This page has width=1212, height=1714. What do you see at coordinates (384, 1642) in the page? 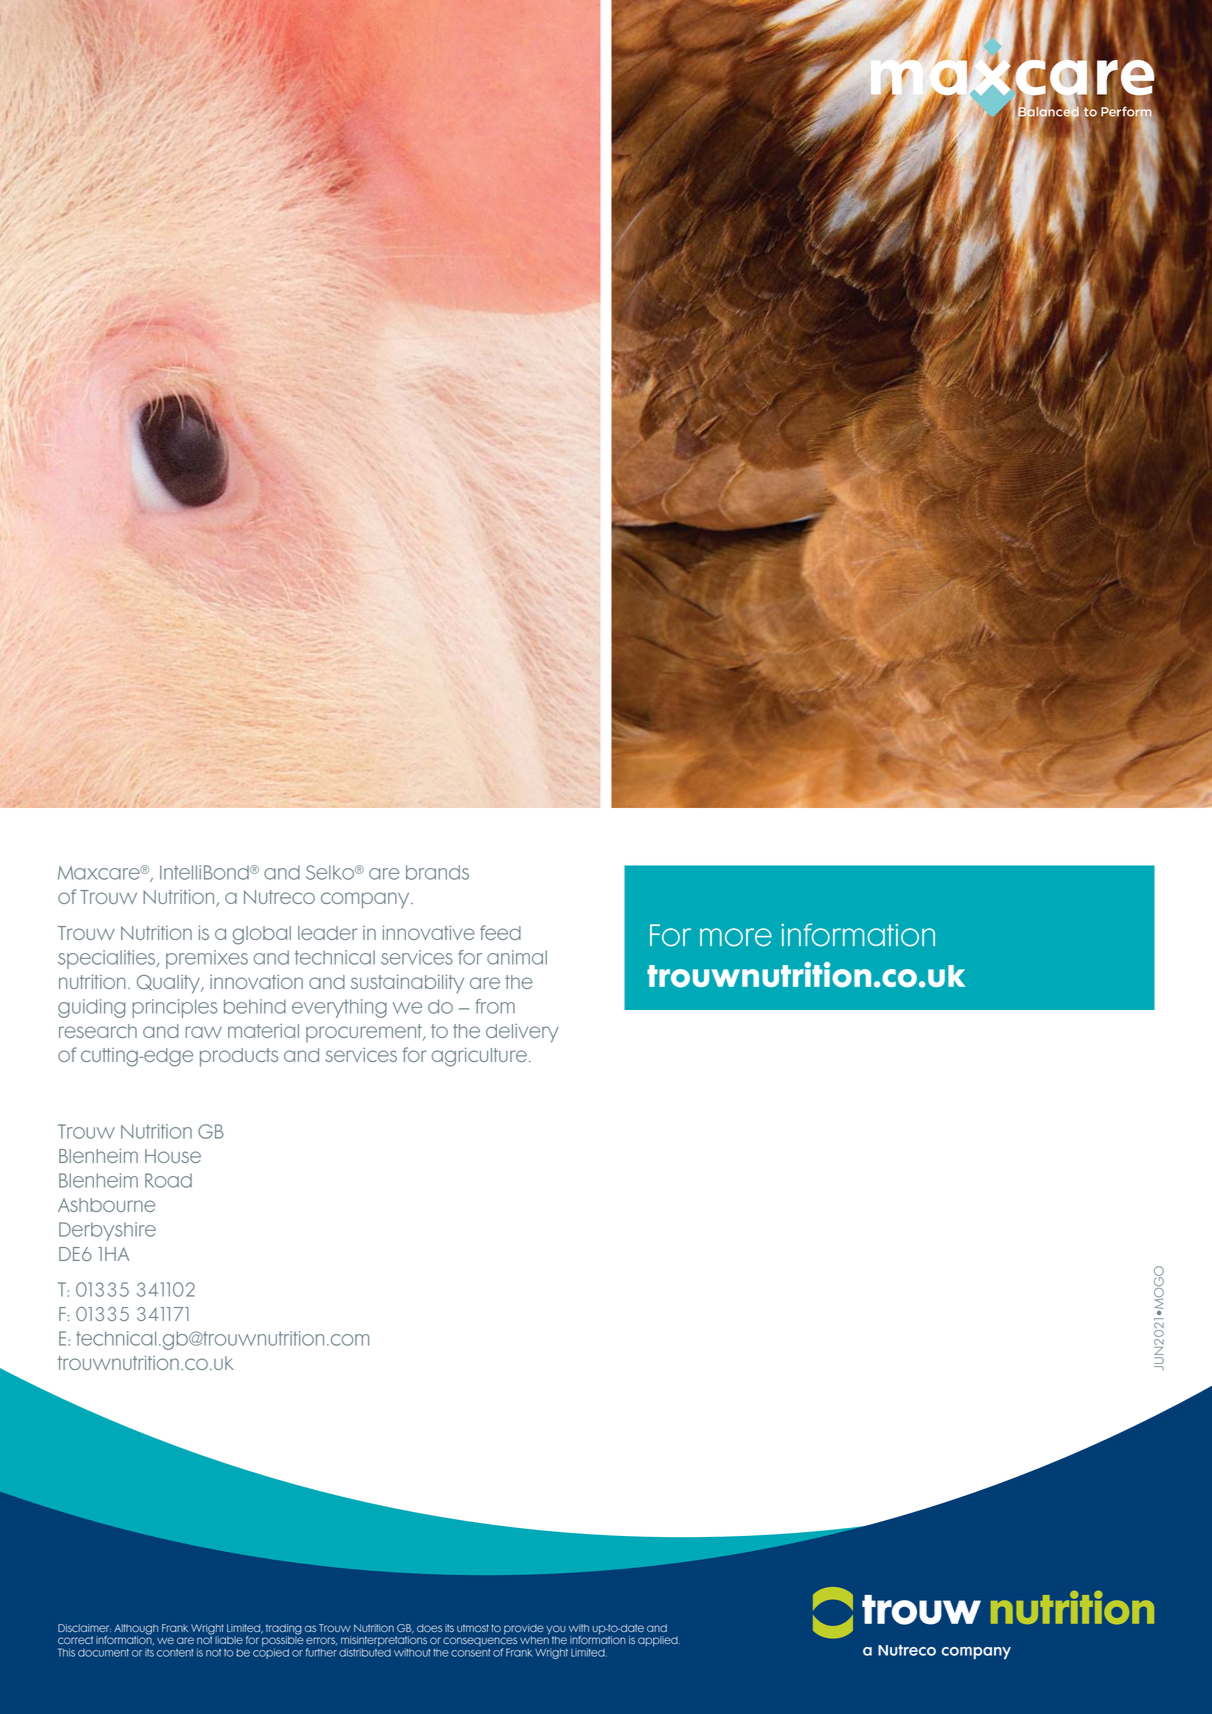
I see `misinterpretations` at bounding box center [384, 1642].
